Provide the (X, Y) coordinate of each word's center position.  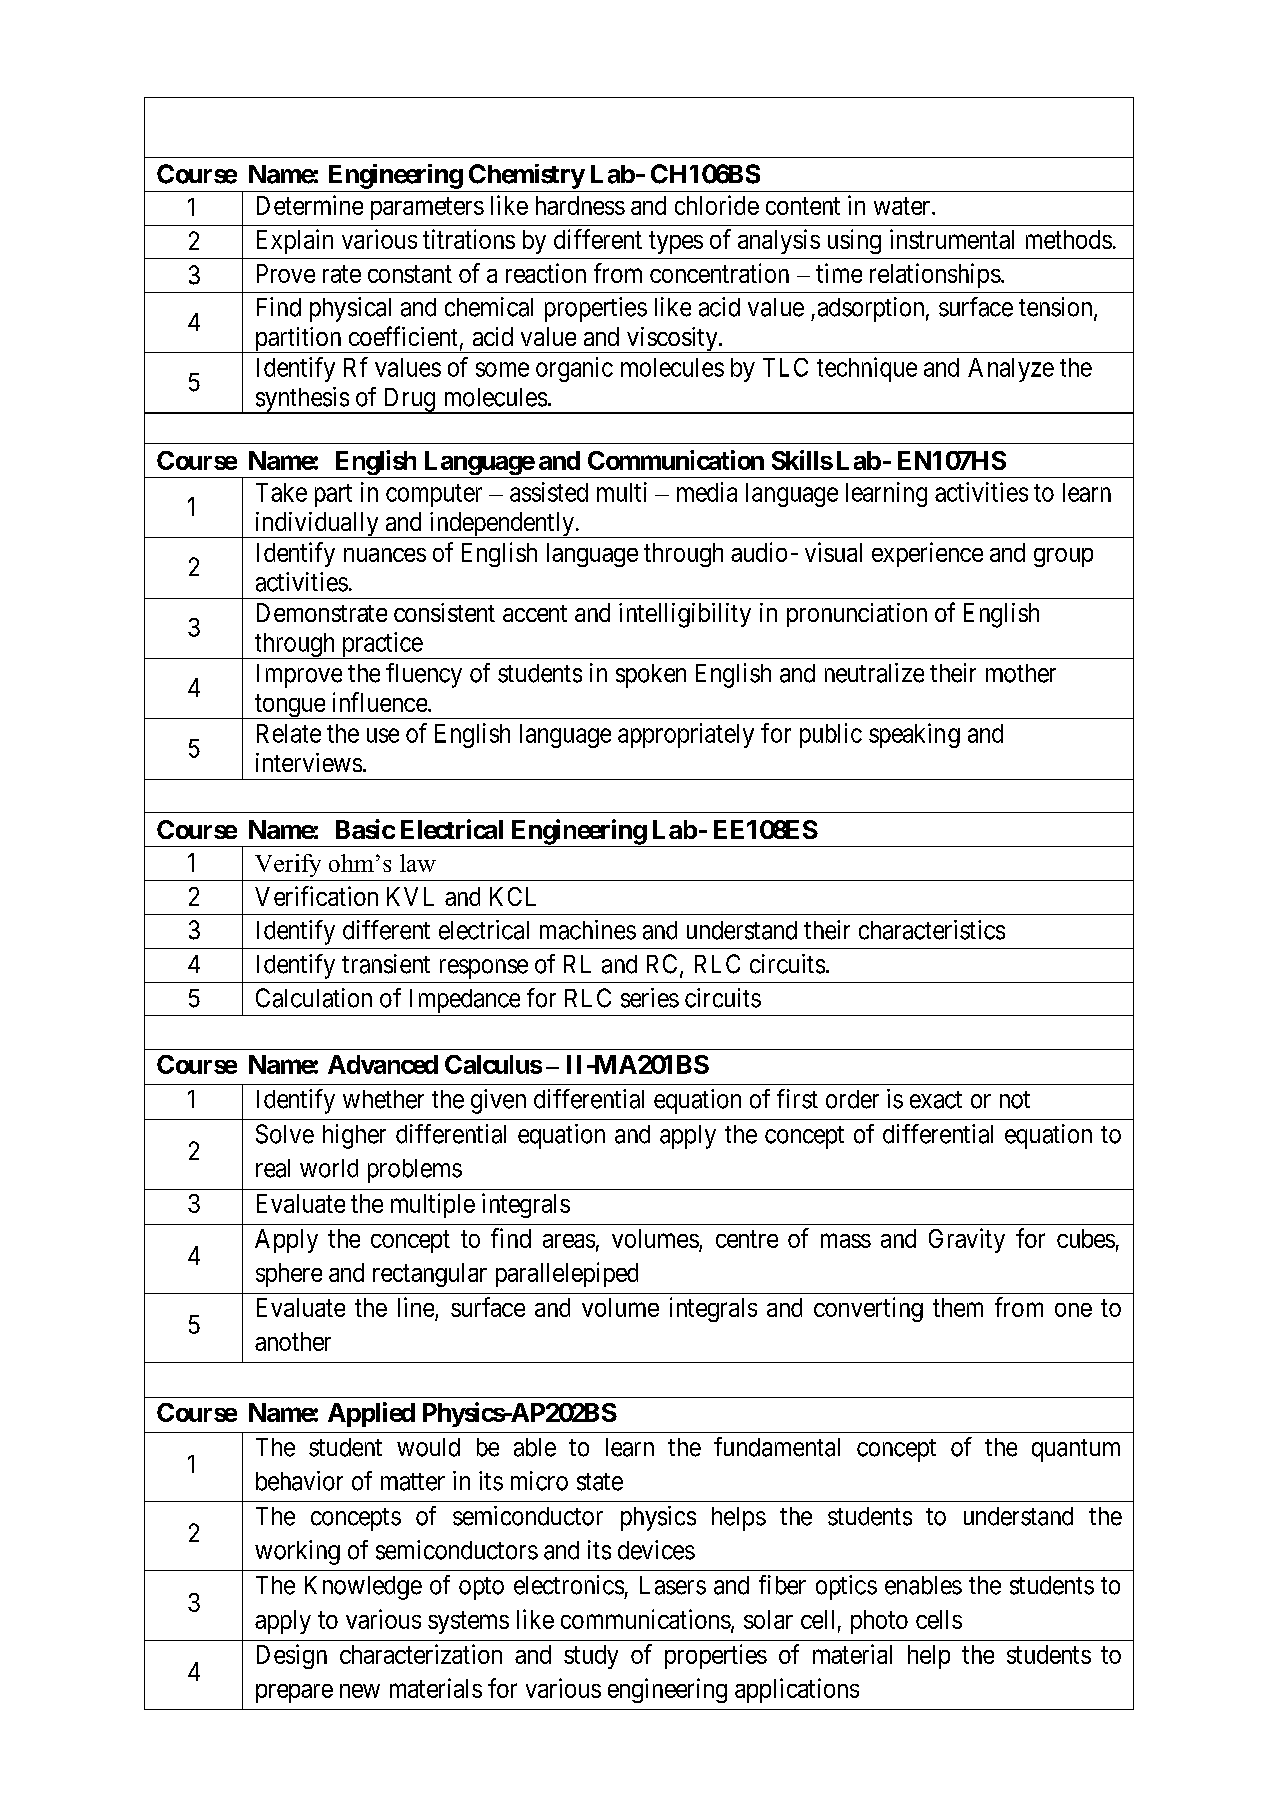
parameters (427, 208)
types (676, 242)
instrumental (952, 239)
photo (879, 1622)
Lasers (673, 1585)
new (360, 1691)
